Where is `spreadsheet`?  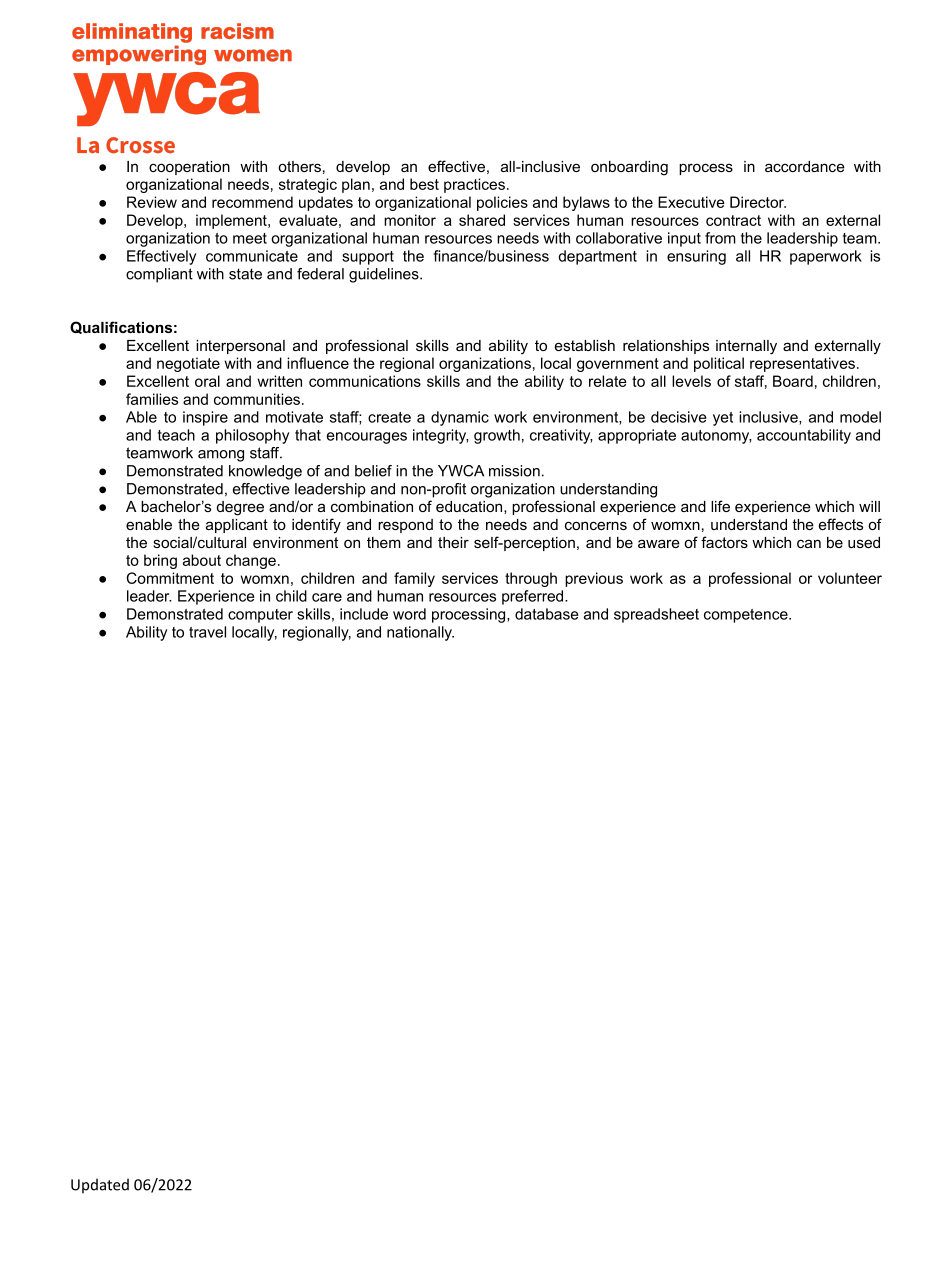
spreadsheet is located at coordinates (656, 615).
